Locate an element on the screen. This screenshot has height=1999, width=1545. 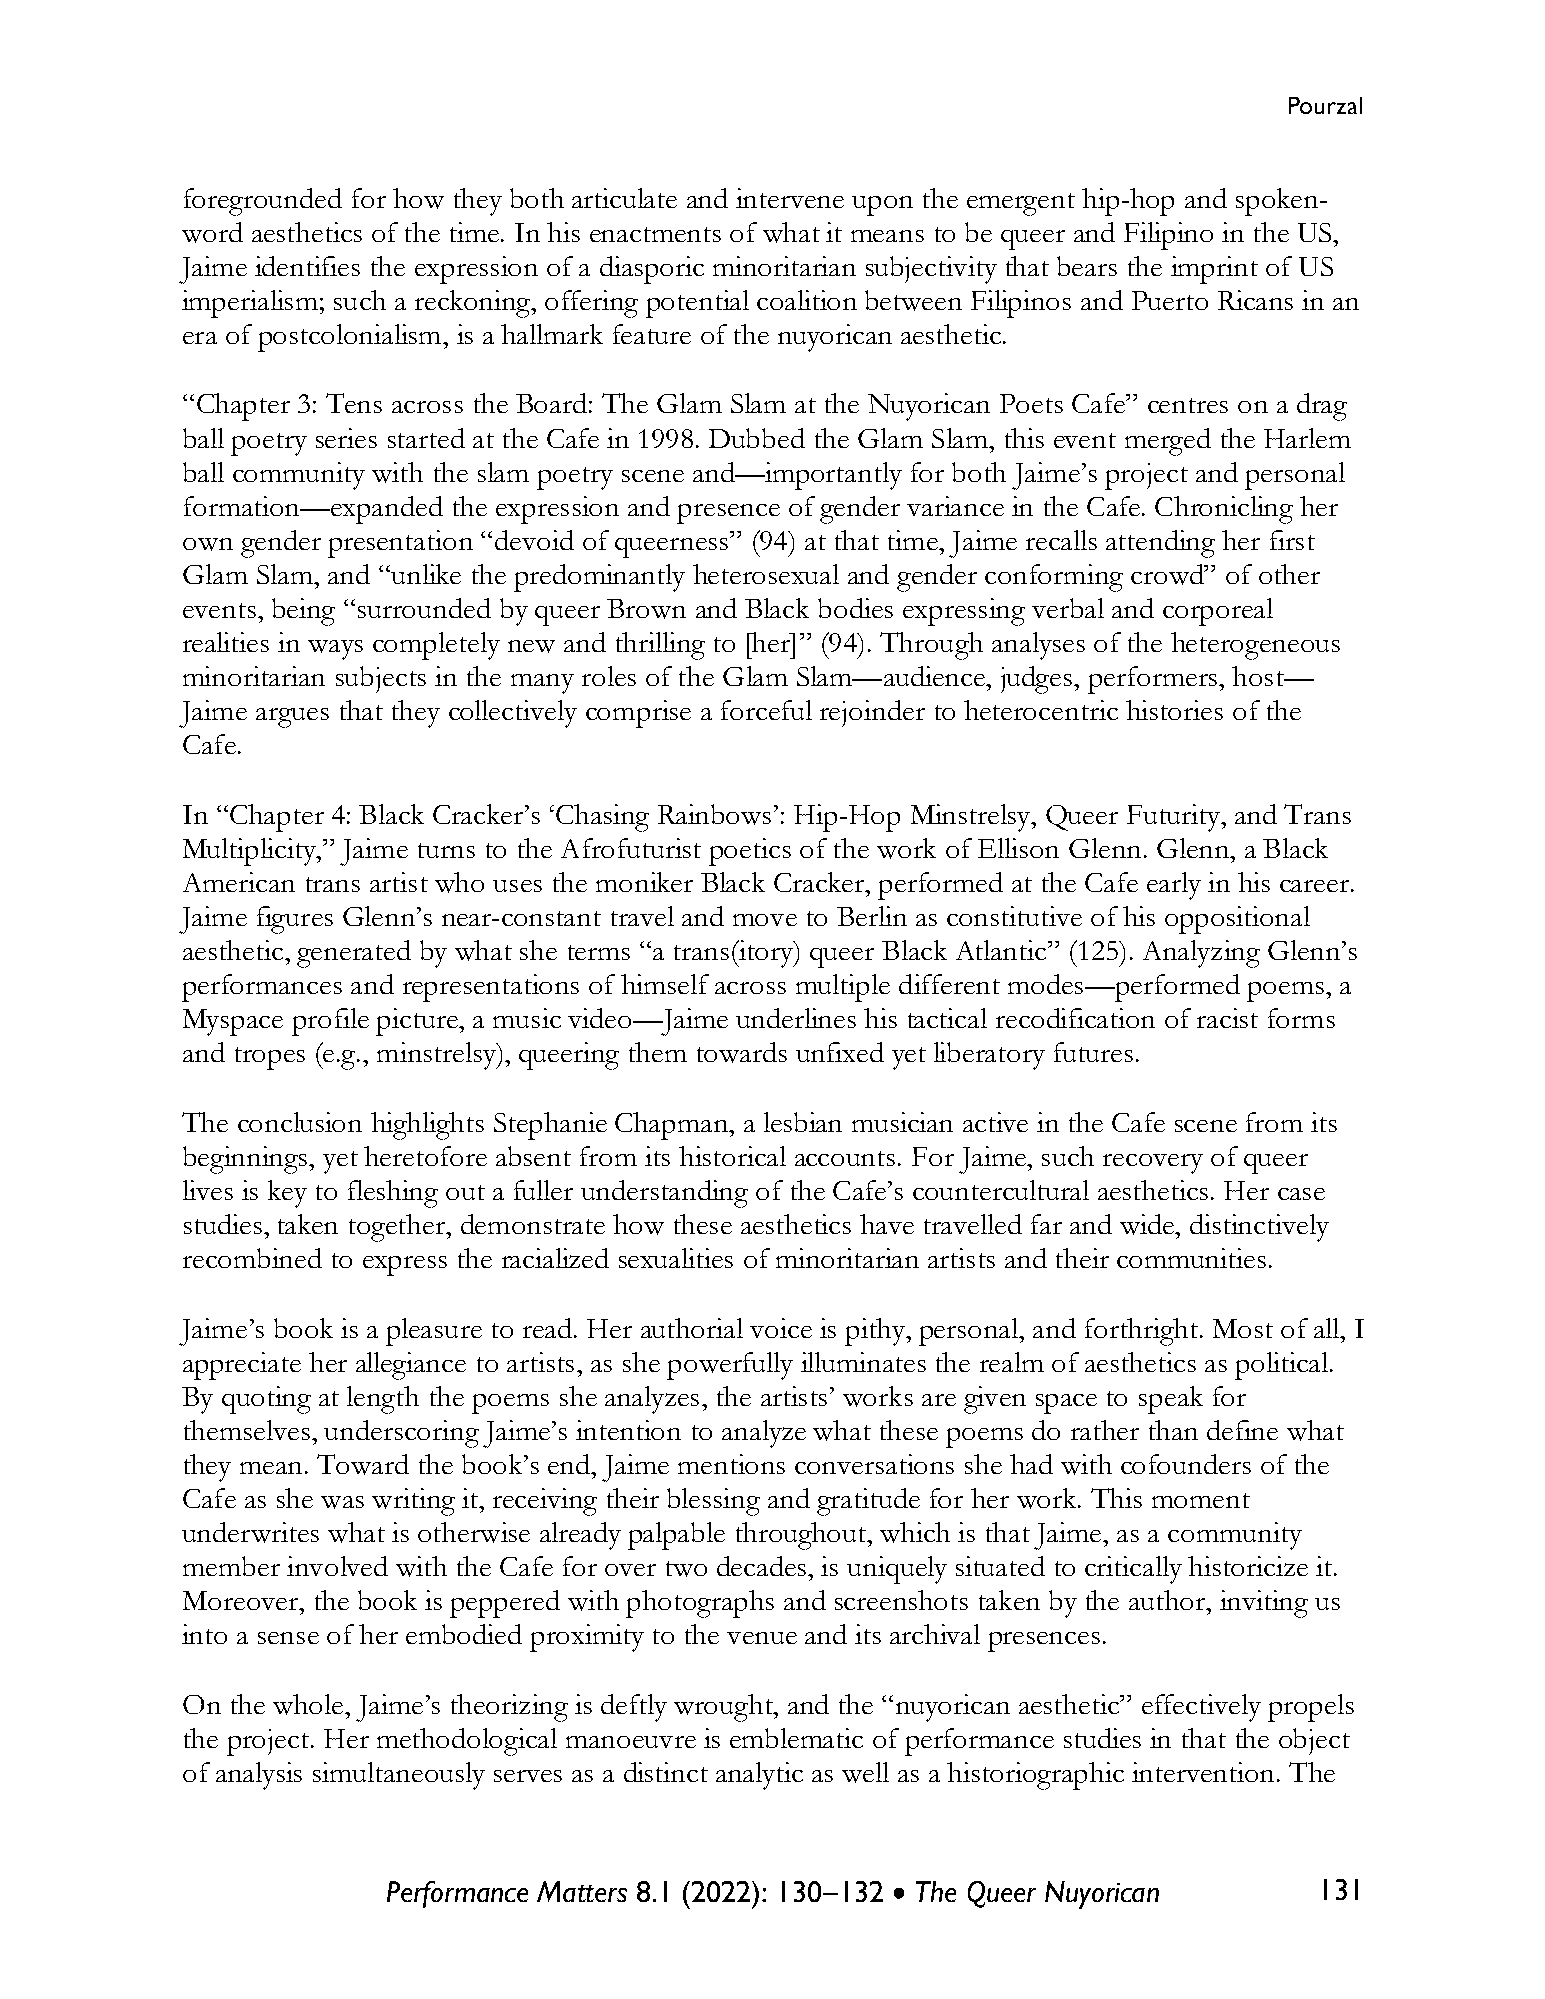
analytic is located at coordinates (759, 1776).
